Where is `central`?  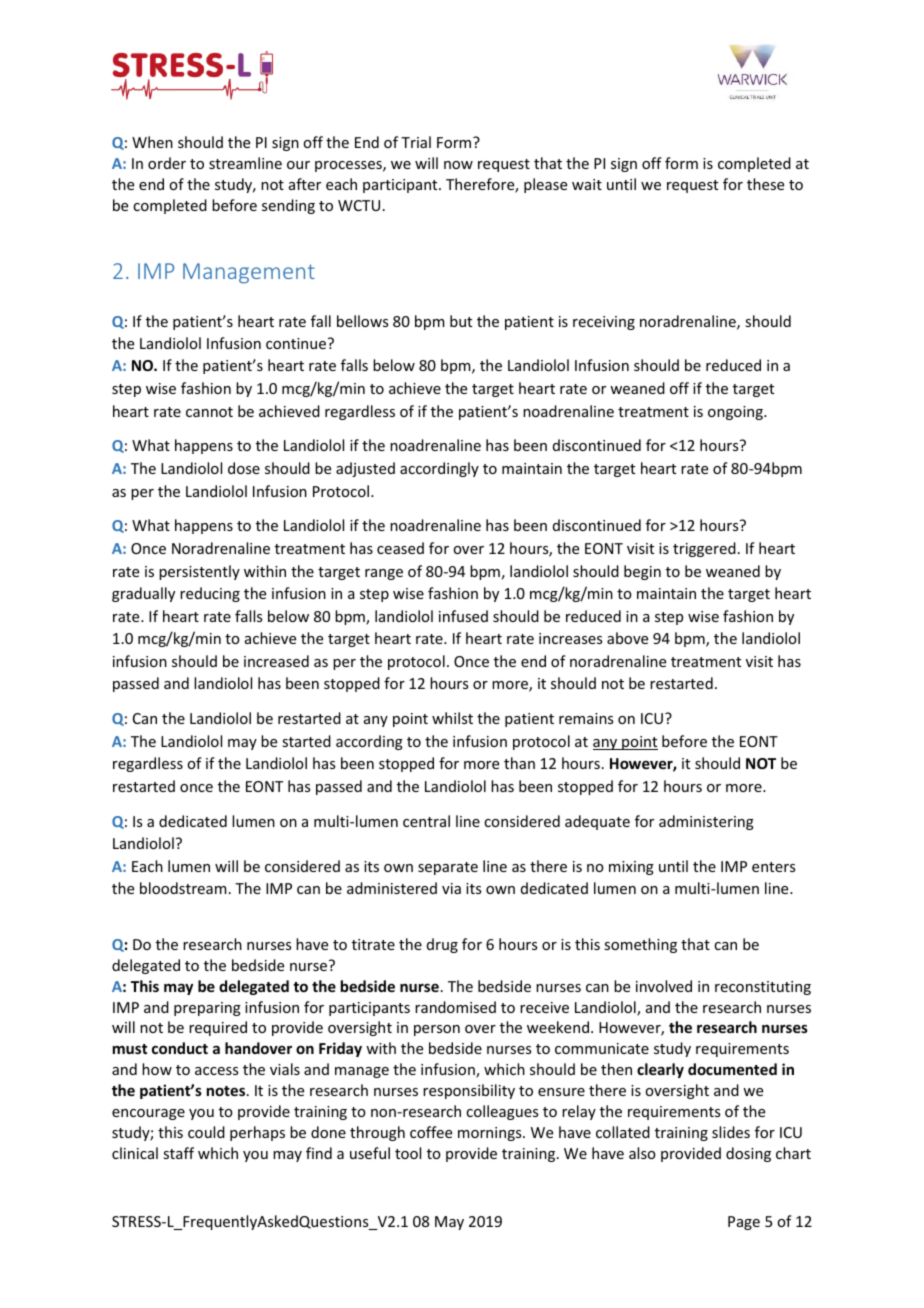 central is located at coordinates (426, 821).
